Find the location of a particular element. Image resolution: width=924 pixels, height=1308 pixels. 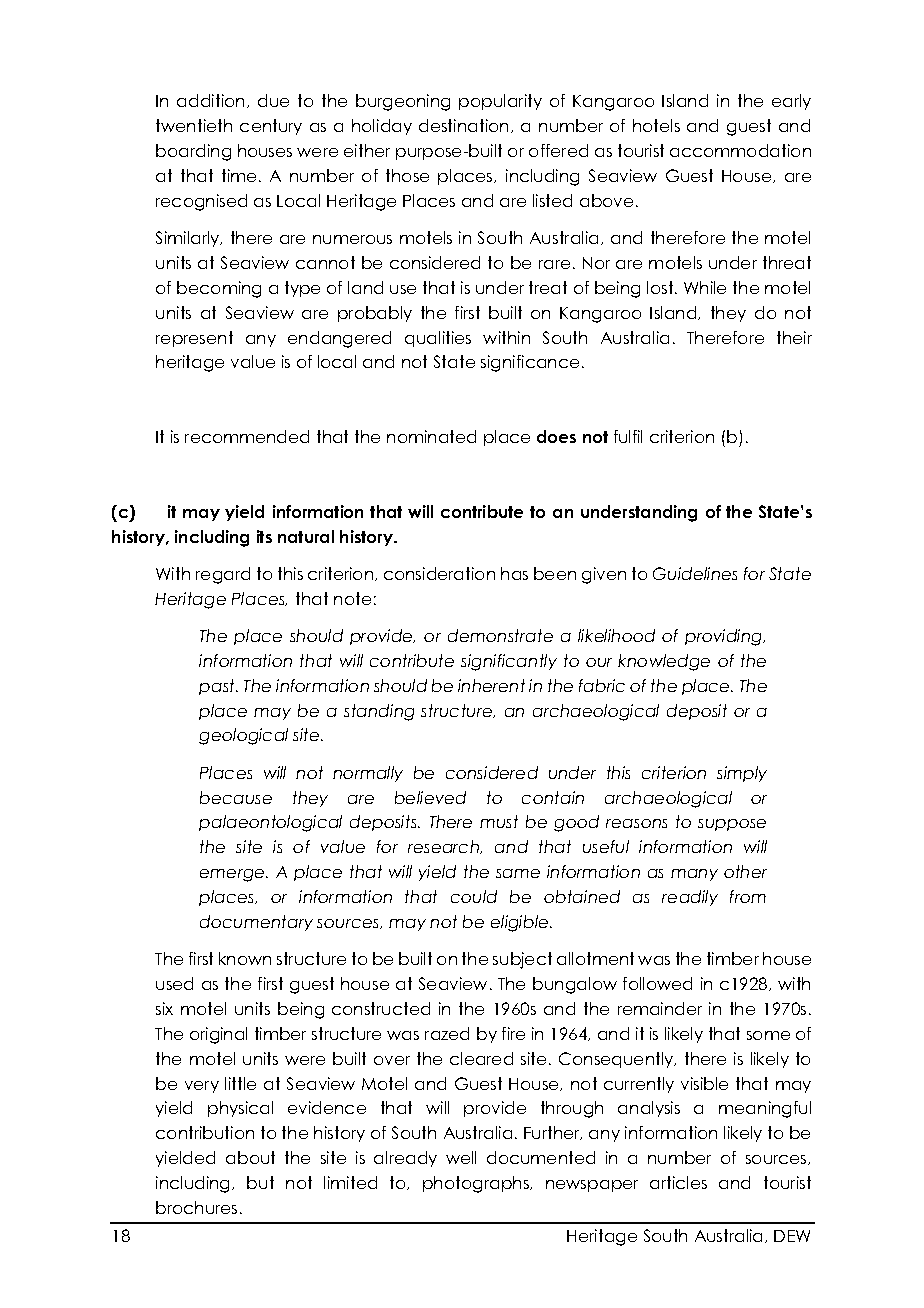

emerge is located at coordinates (233, 875).
